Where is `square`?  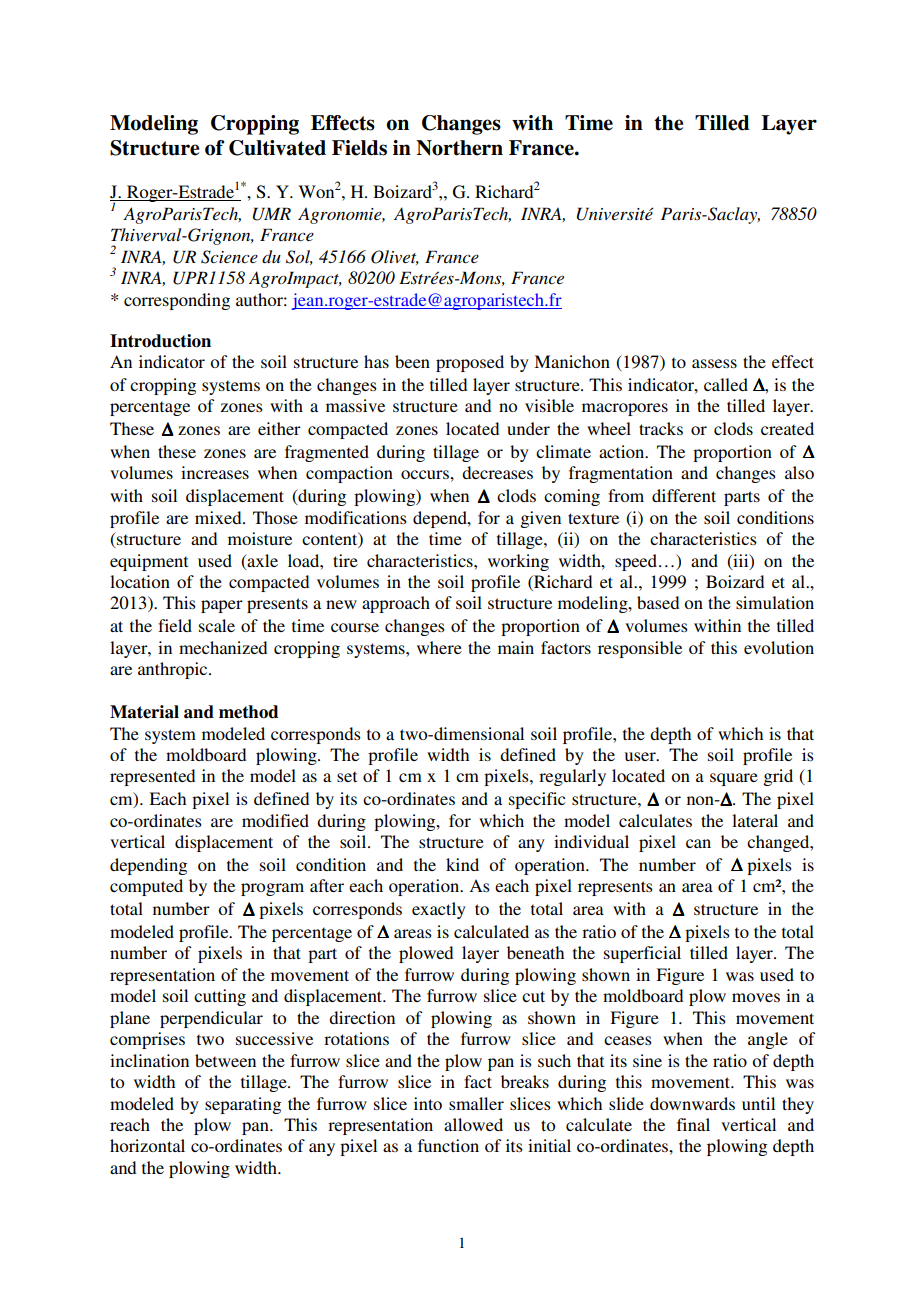 square is located at coordinates (734, 779).
